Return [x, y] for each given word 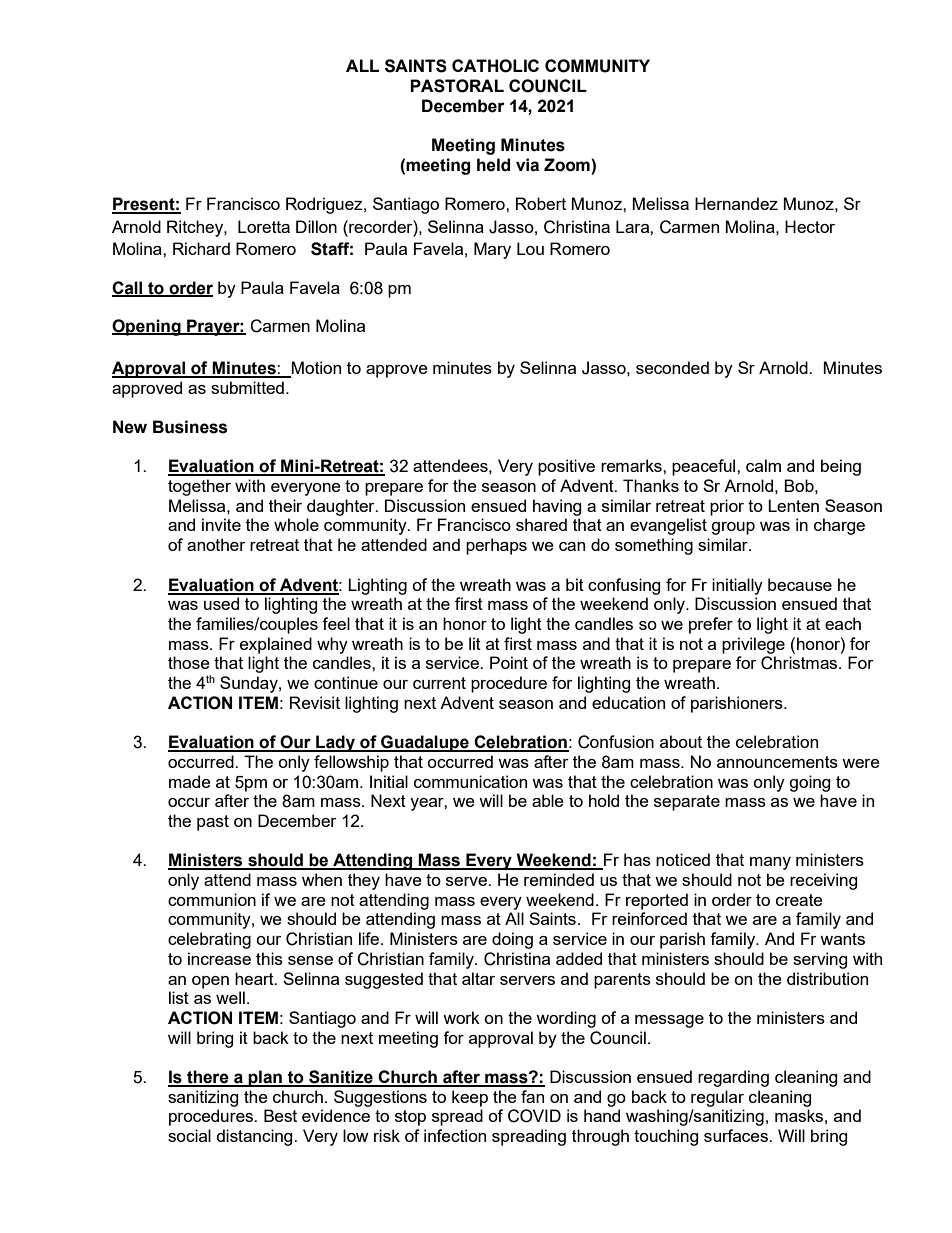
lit [475, 643]
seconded [672, 367]
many [770, 863]
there [208, 1078]
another [216, 544]
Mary [492, 250]
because [800, 584]
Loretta [264, 226]
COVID [534, 1116]
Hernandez [736, 203]
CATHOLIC [495, 66]
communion [212, 899]
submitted [247, 387]
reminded [559, 879]
